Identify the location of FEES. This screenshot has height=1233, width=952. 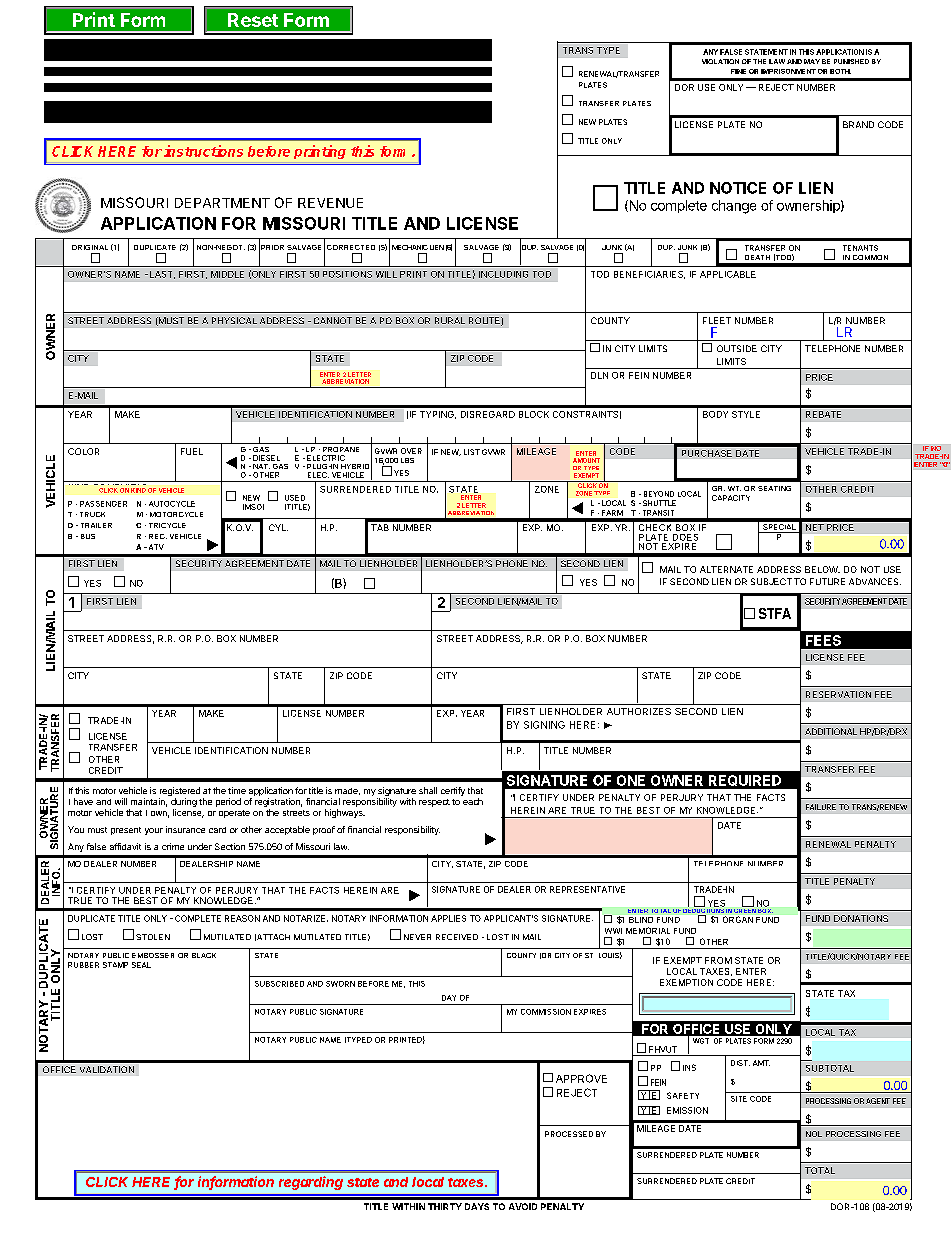
(823, 640).
